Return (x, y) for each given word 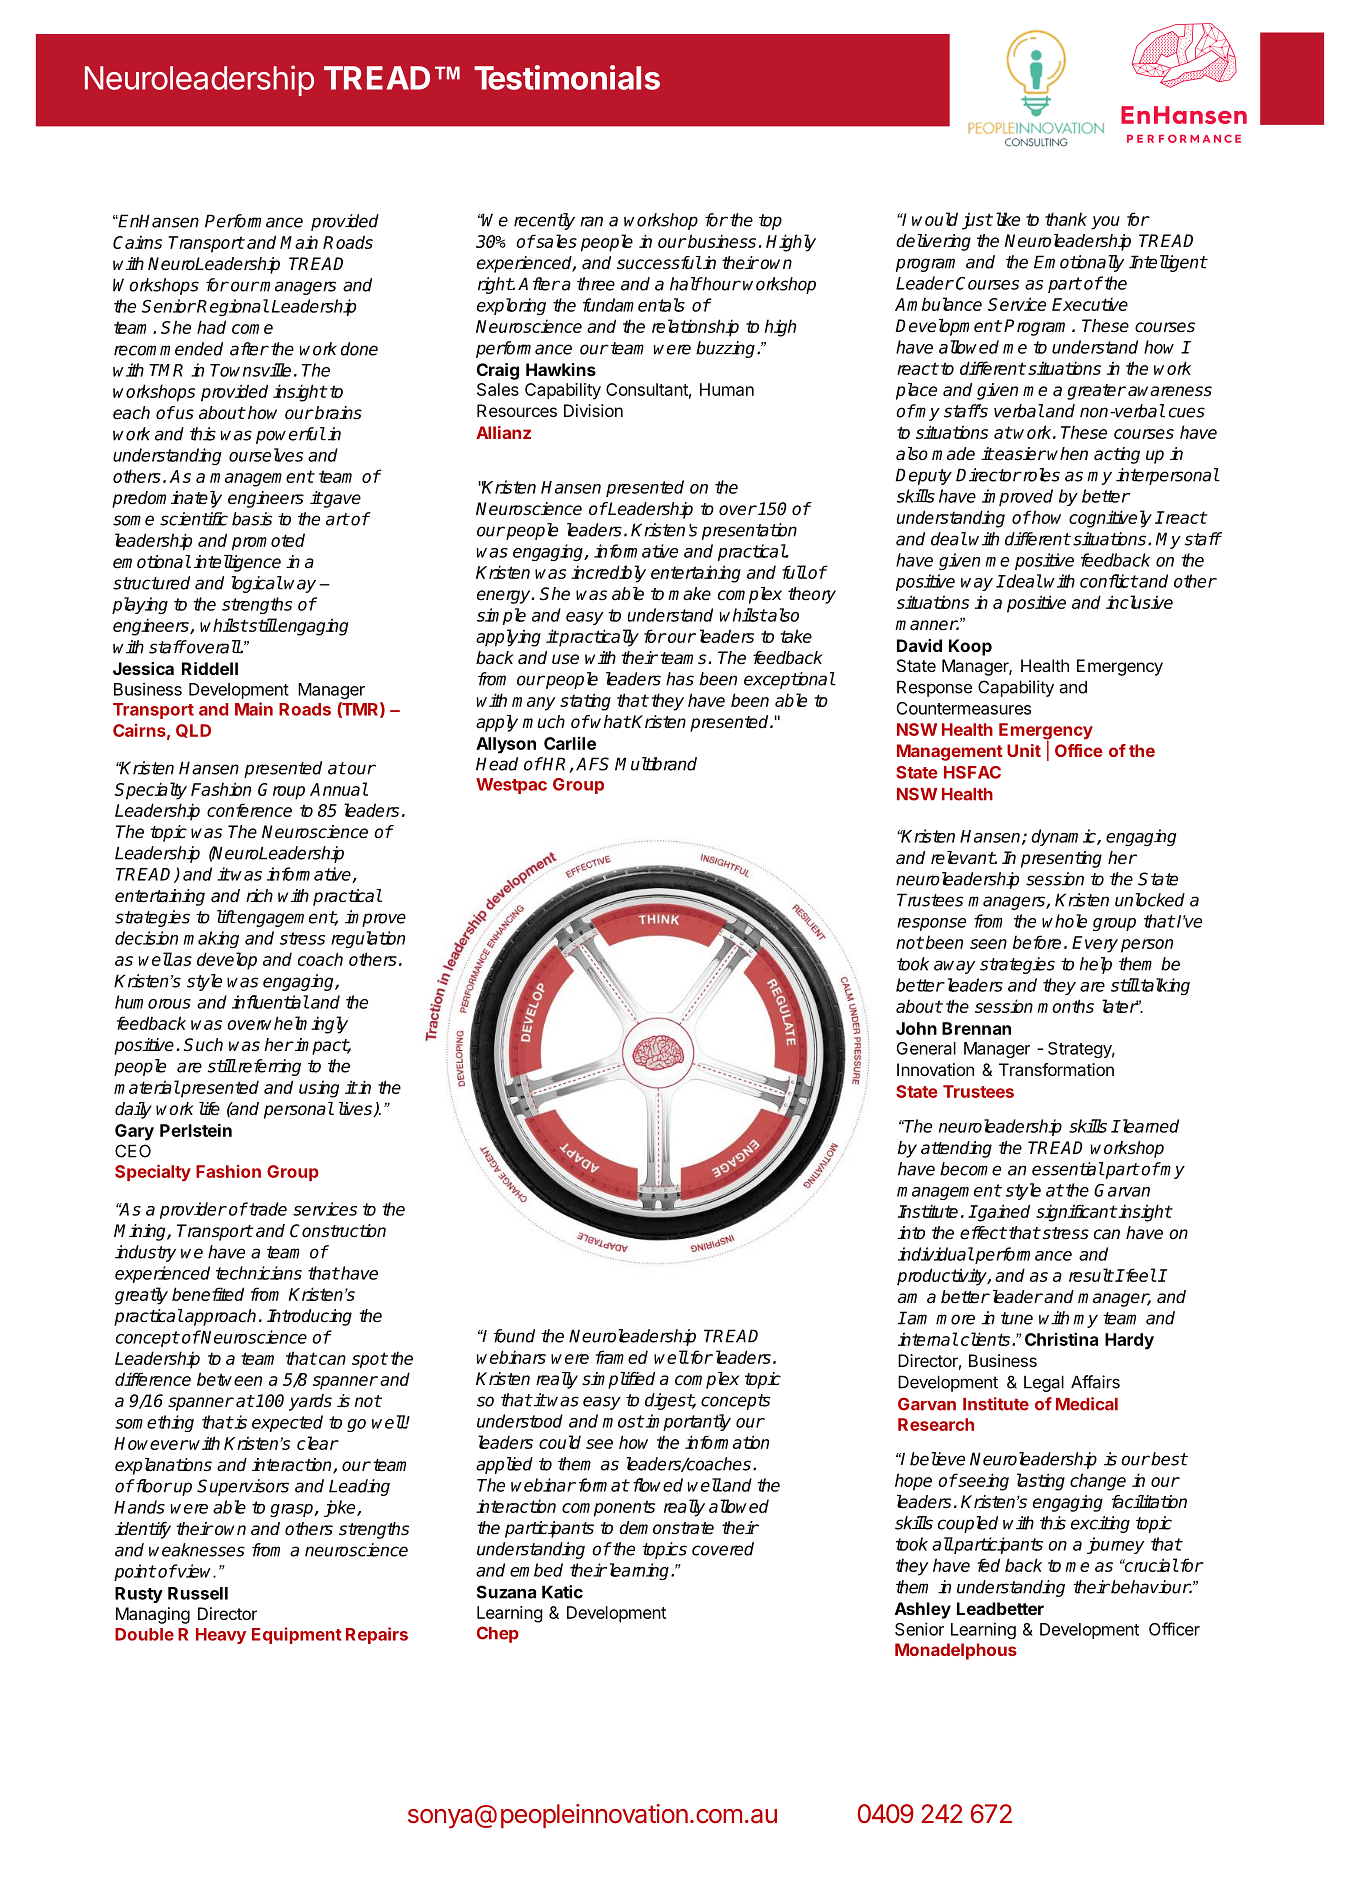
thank (1066, 219)
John (916, 1028)
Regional (233, 307)
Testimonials (567, 77)
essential (1068, 1169)
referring (268, 1067)
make (689, 594)
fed (988, 1565)
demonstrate (666, 1528)
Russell (198, 1593)
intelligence (237, 563)
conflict (1109, 581)
